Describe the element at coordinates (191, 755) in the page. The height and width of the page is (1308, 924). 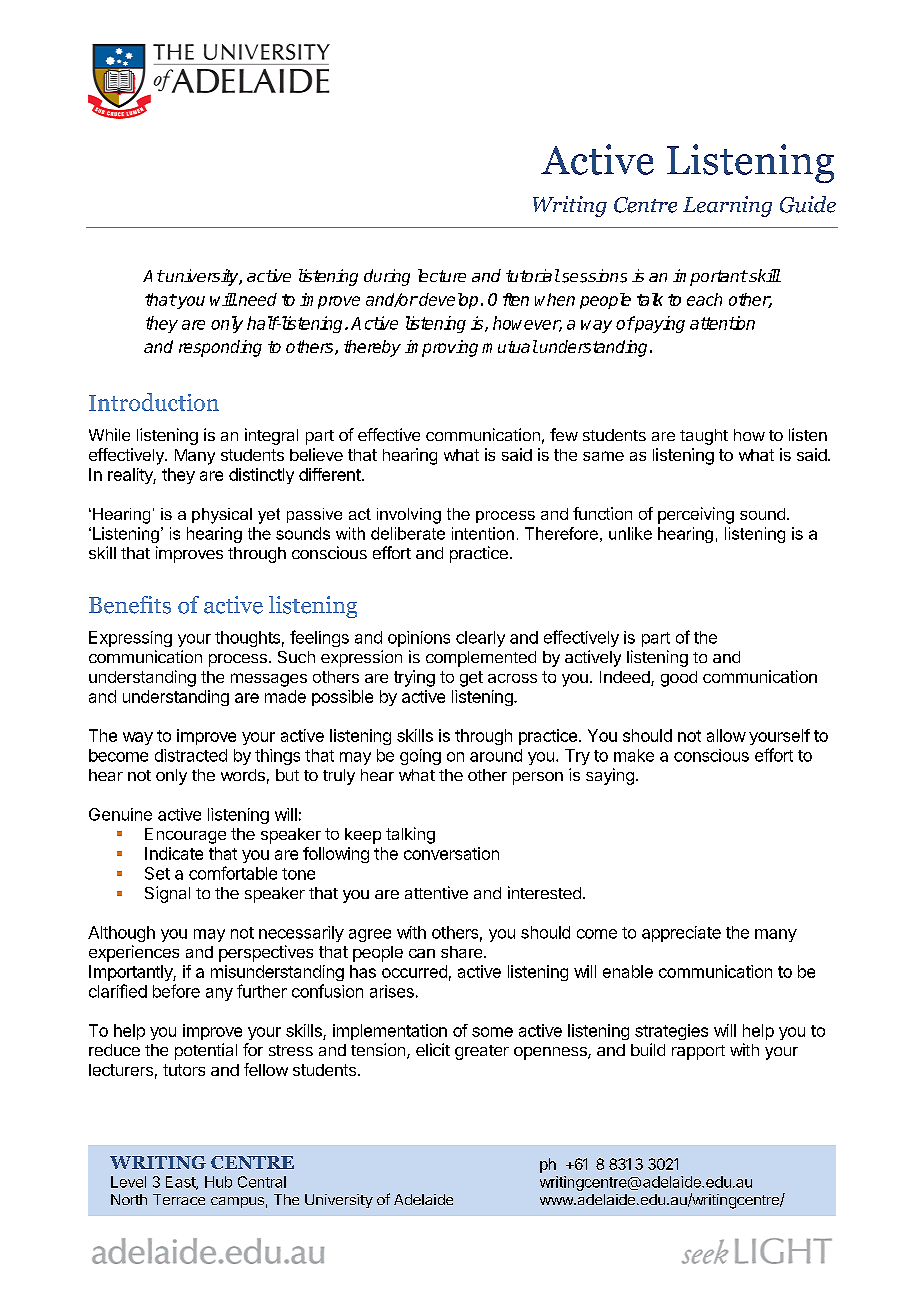
I see `distracted` at that location.
